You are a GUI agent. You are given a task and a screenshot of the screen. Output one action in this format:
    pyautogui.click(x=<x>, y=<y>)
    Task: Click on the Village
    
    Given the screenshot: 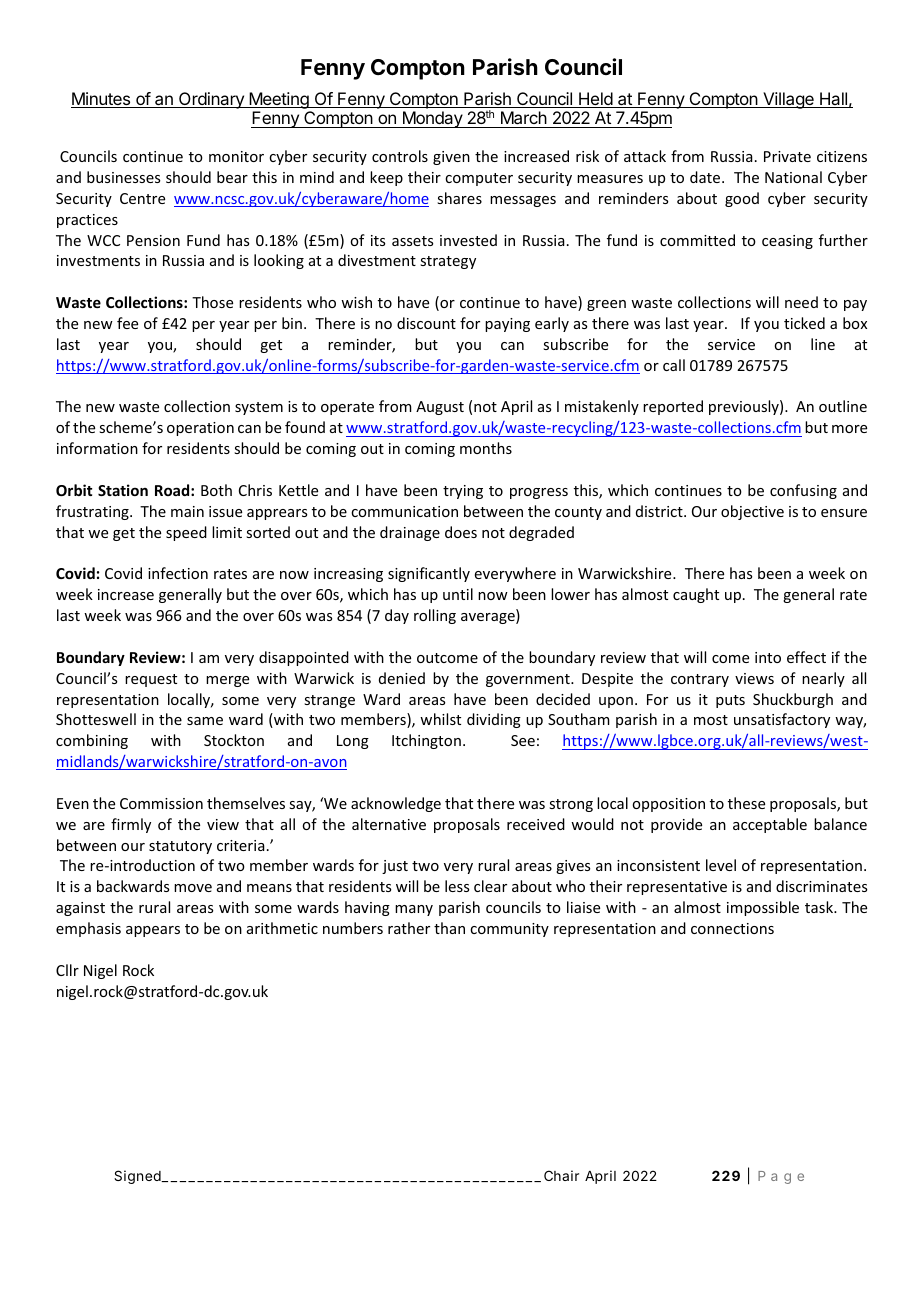 What is the action you would take?
    pyautogui.click(x=788, y=100)
